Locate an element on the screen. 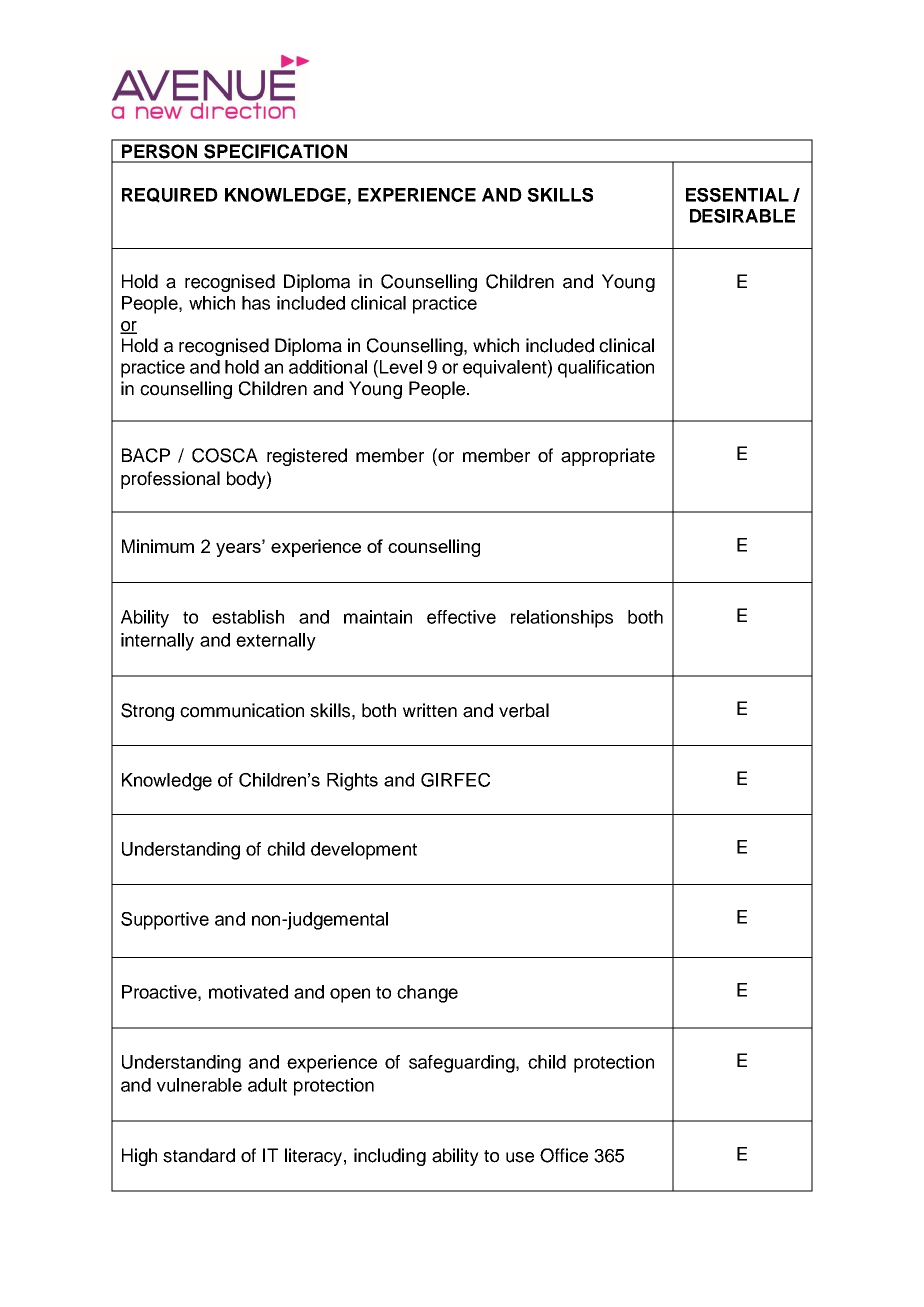 Image resolution: width=924 pixels, height=1307 pixels. standard is located at coordinates (199, 1155).
